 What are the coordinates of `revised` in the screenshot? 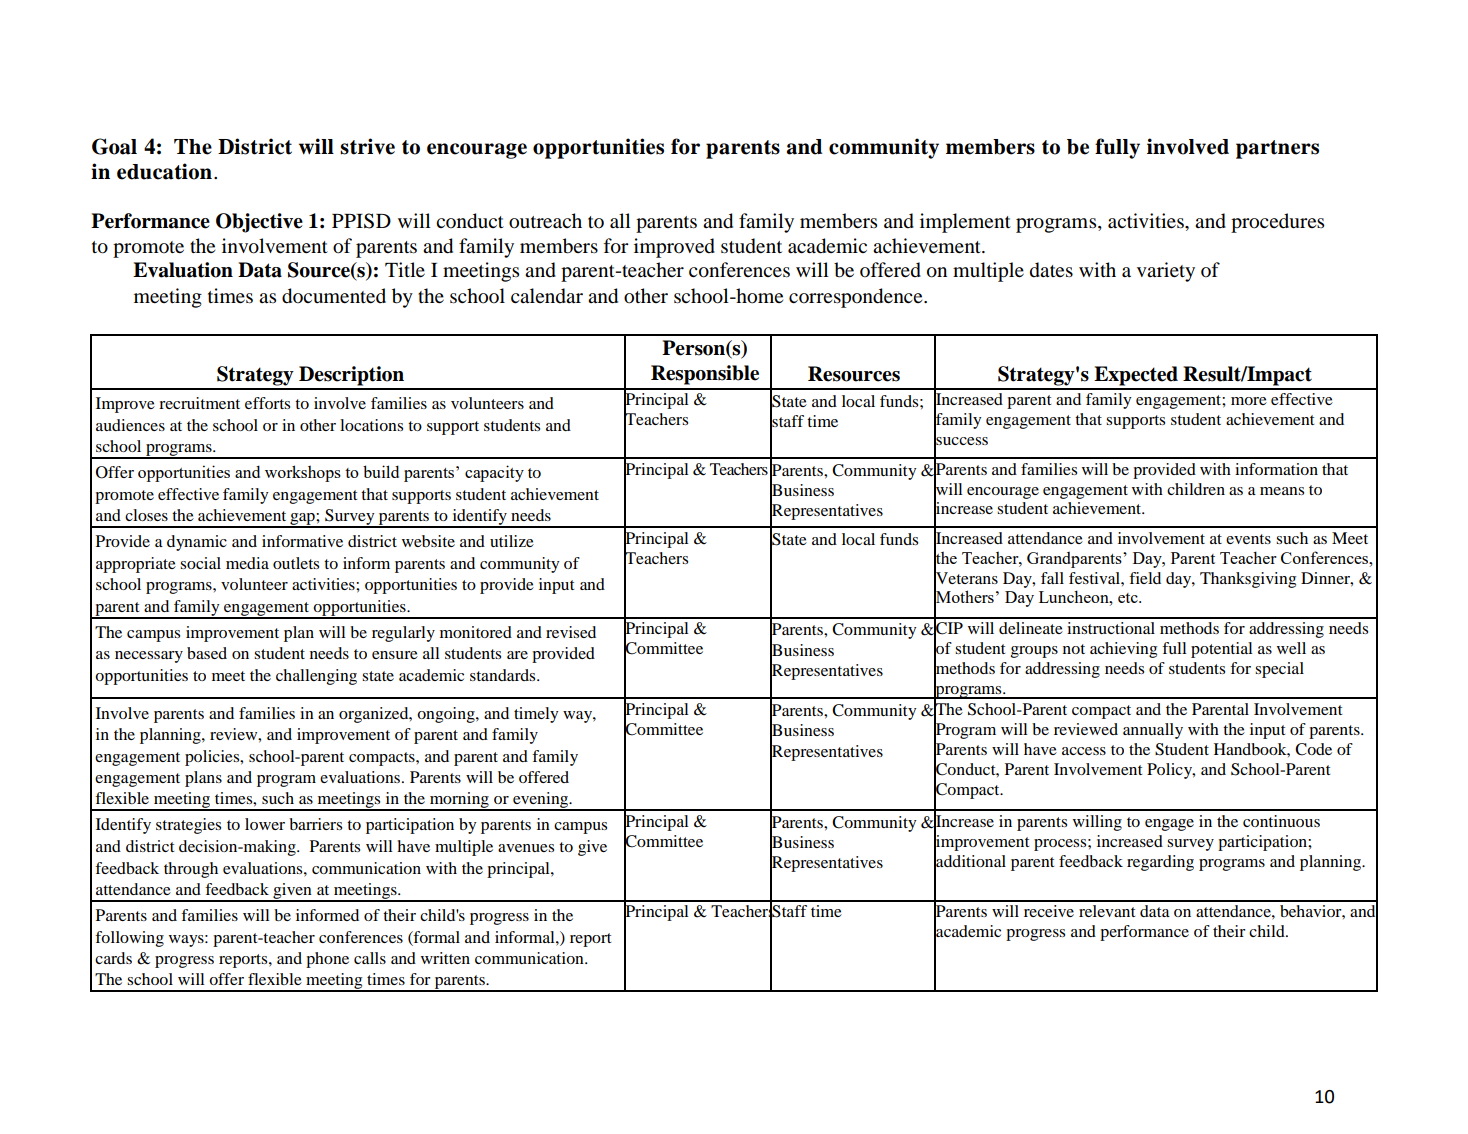 It's located at (571, 632).
